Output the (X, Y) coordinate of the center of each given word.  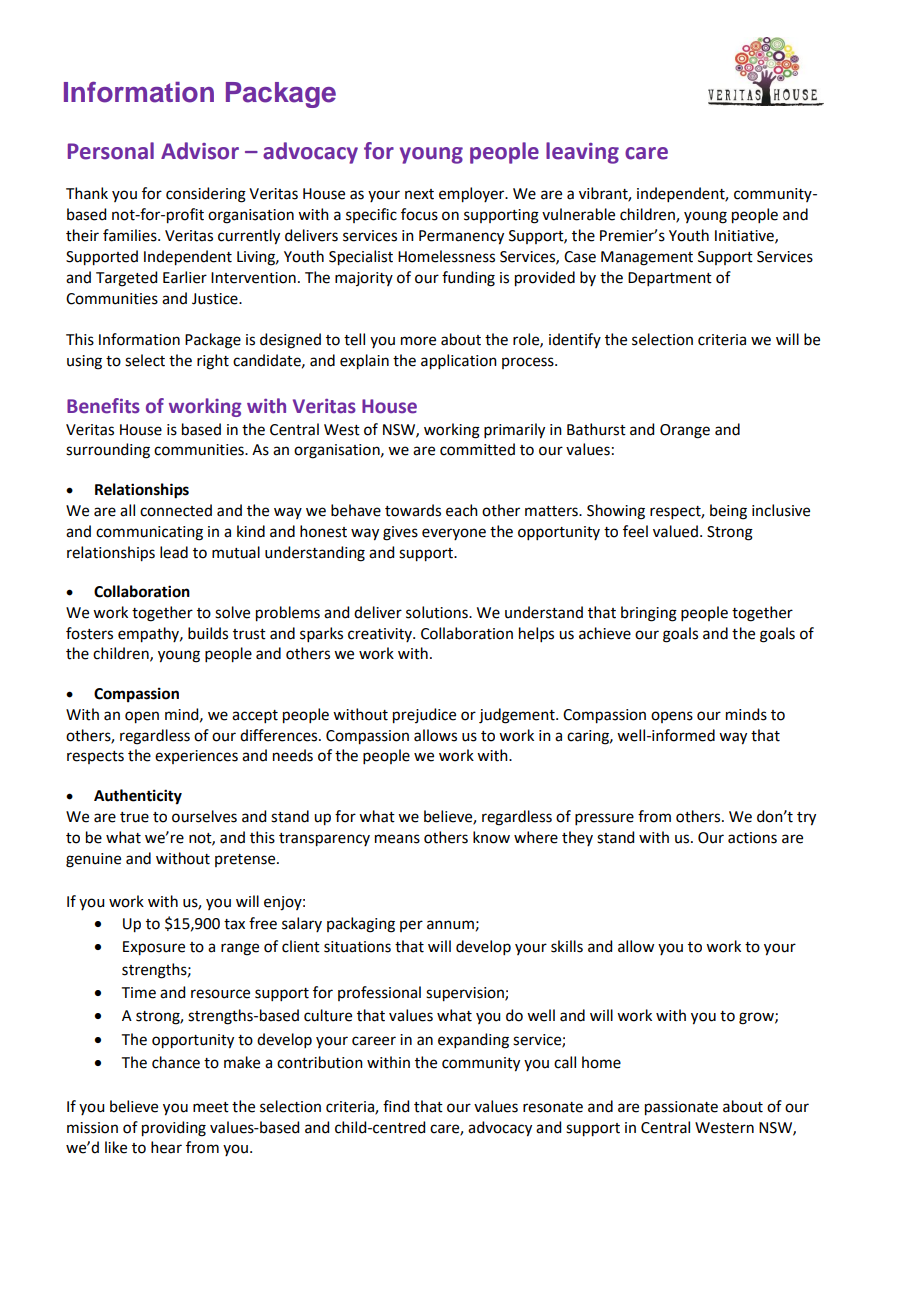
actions (752, 838)
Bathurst (596, 429)
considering (206, 195)
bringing (649, 614)
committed (477, 449)
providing (174, 1129)
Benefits (103, 406)
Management (647, 258)
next (419, 194)
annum (450, 925)
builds (208, 633)
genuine (93, 860)
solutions (438, 612)
